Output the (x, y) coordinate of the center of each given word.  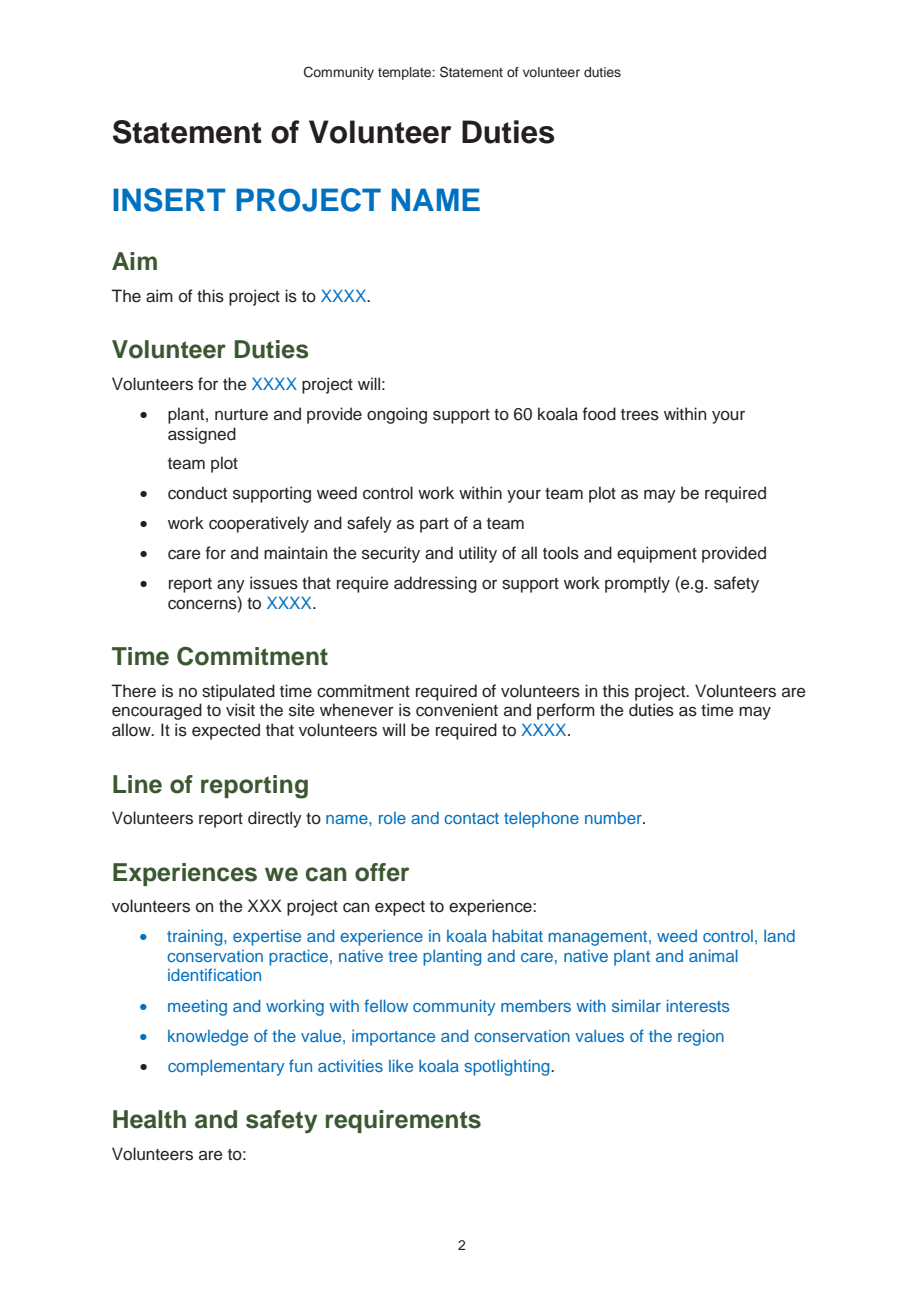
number (614, 818)
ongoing (397, 415)
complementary (226, 1068)
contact (471, 818)
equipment (657, 554)
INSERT (169, 200)
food (599, 414)
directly (275, 819)
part (434, 525)
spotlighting (508, 1067)
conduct (197, 493)
